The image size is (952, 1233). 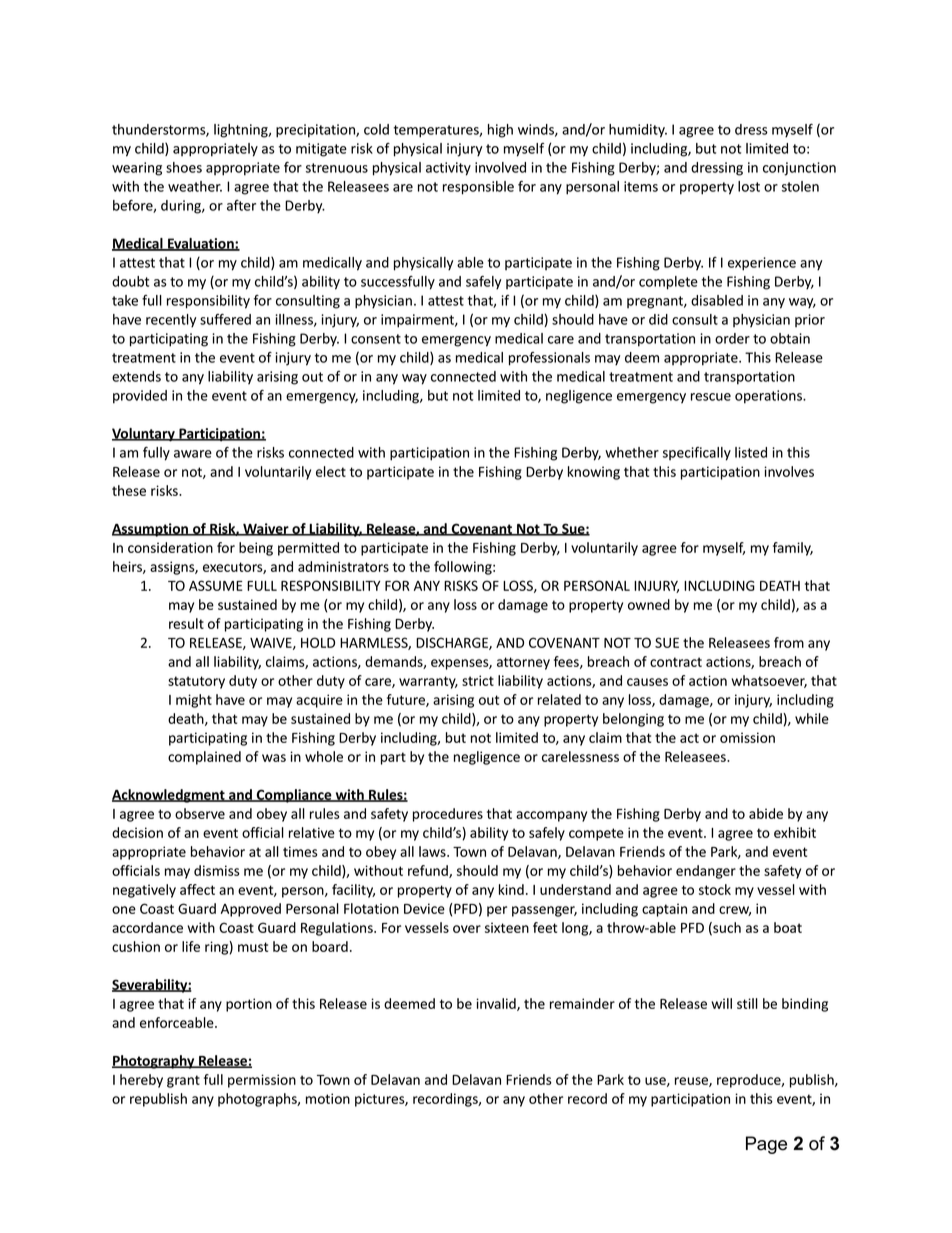 What do you see at coordinates (140, 397) in the image?
I see `provided` at bounding box center [140, 397].
